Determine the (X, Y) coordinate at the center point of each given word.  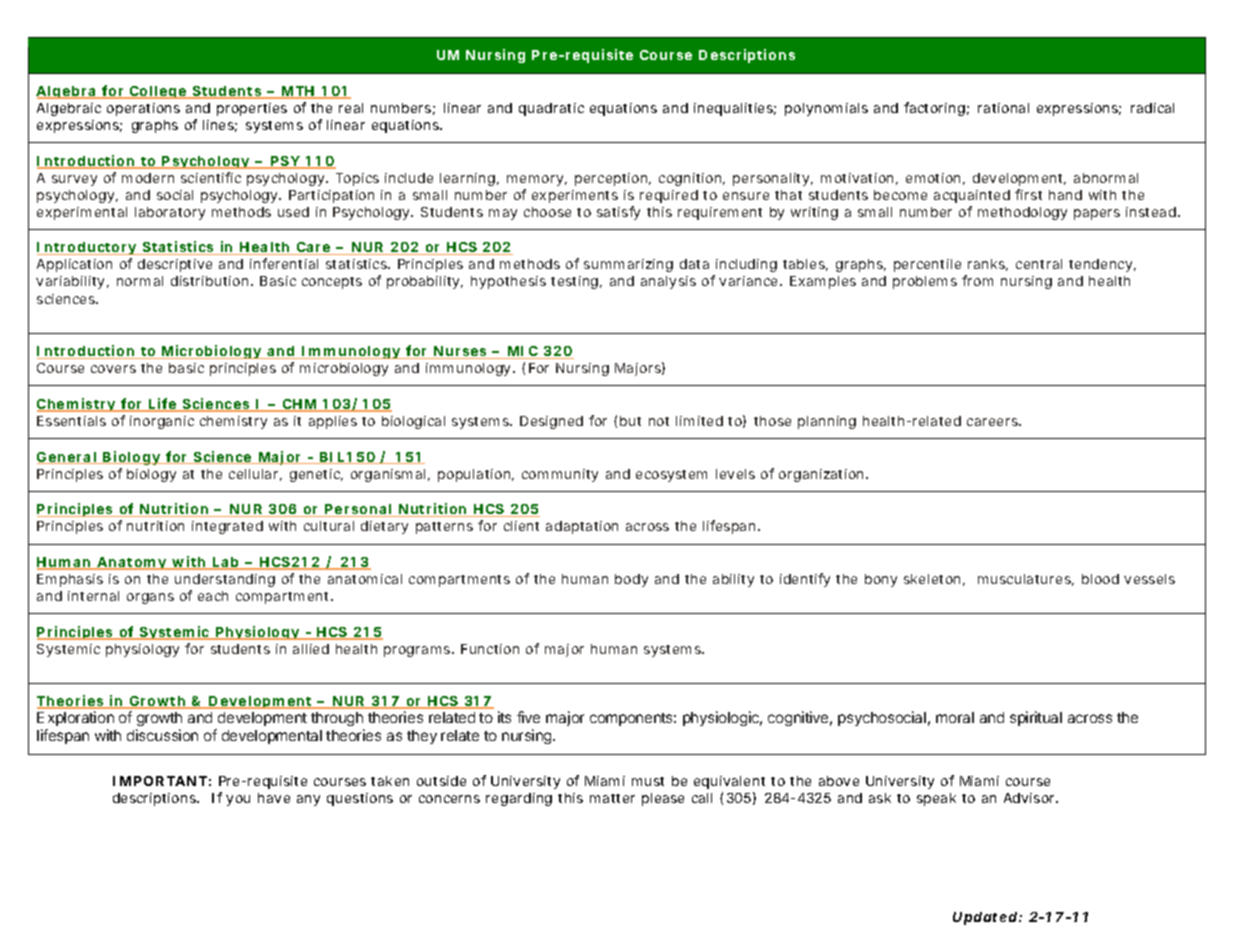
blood (1100, 579)
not (659, 421)
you (238, 800)
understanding (225, 580)
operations (143, 109)
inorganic (162, 422)
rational (1003, 108)
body (631, 580)
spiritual (1036, 718)
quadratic (551, 109)
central (1039, 264)
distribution (209, 281)
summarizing (628, 265)
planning (827, 422)
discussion (162, 735)
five (528, 717)
